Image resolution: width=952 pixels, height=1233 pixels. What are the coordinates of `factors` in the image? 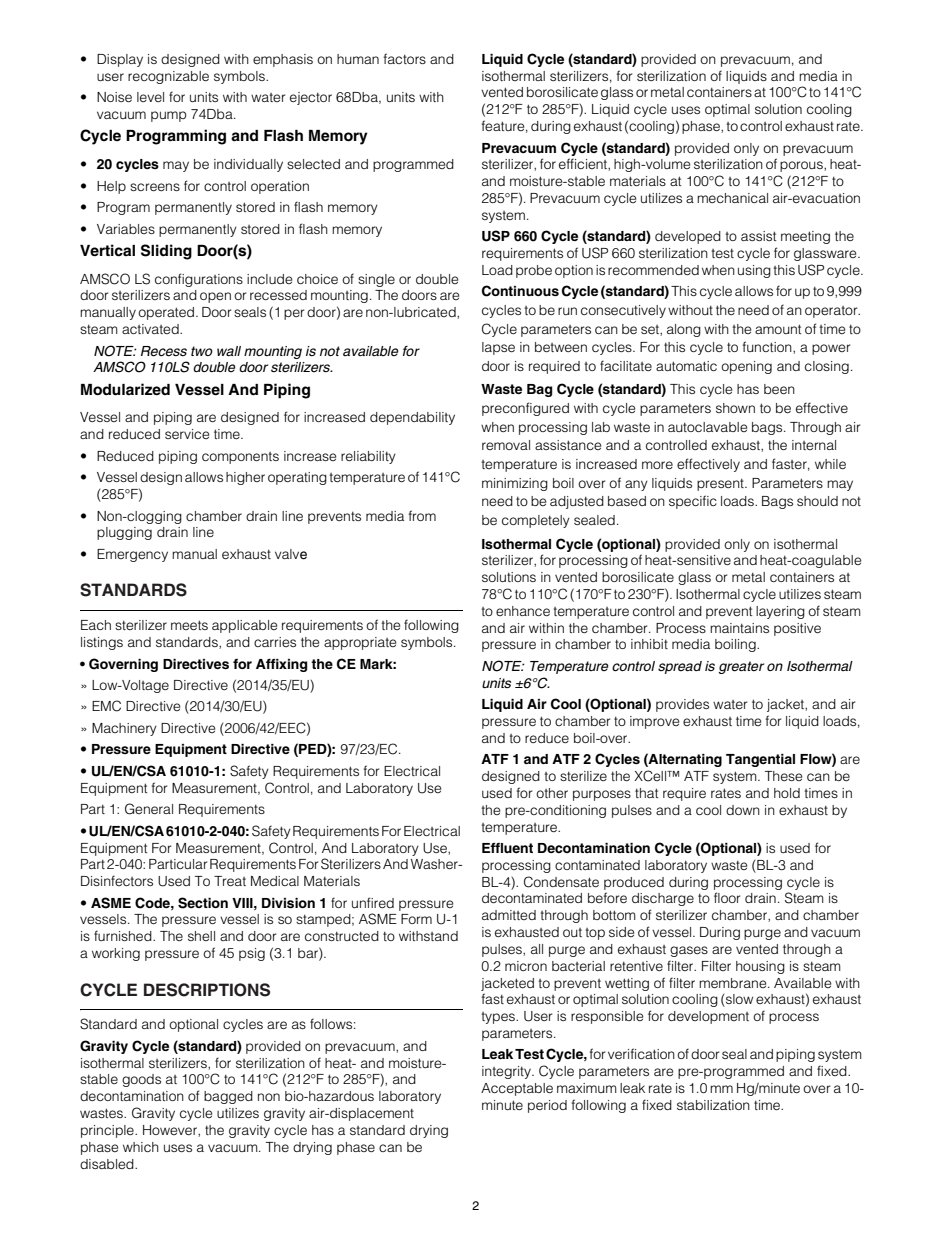 It's located at (404, 58).
